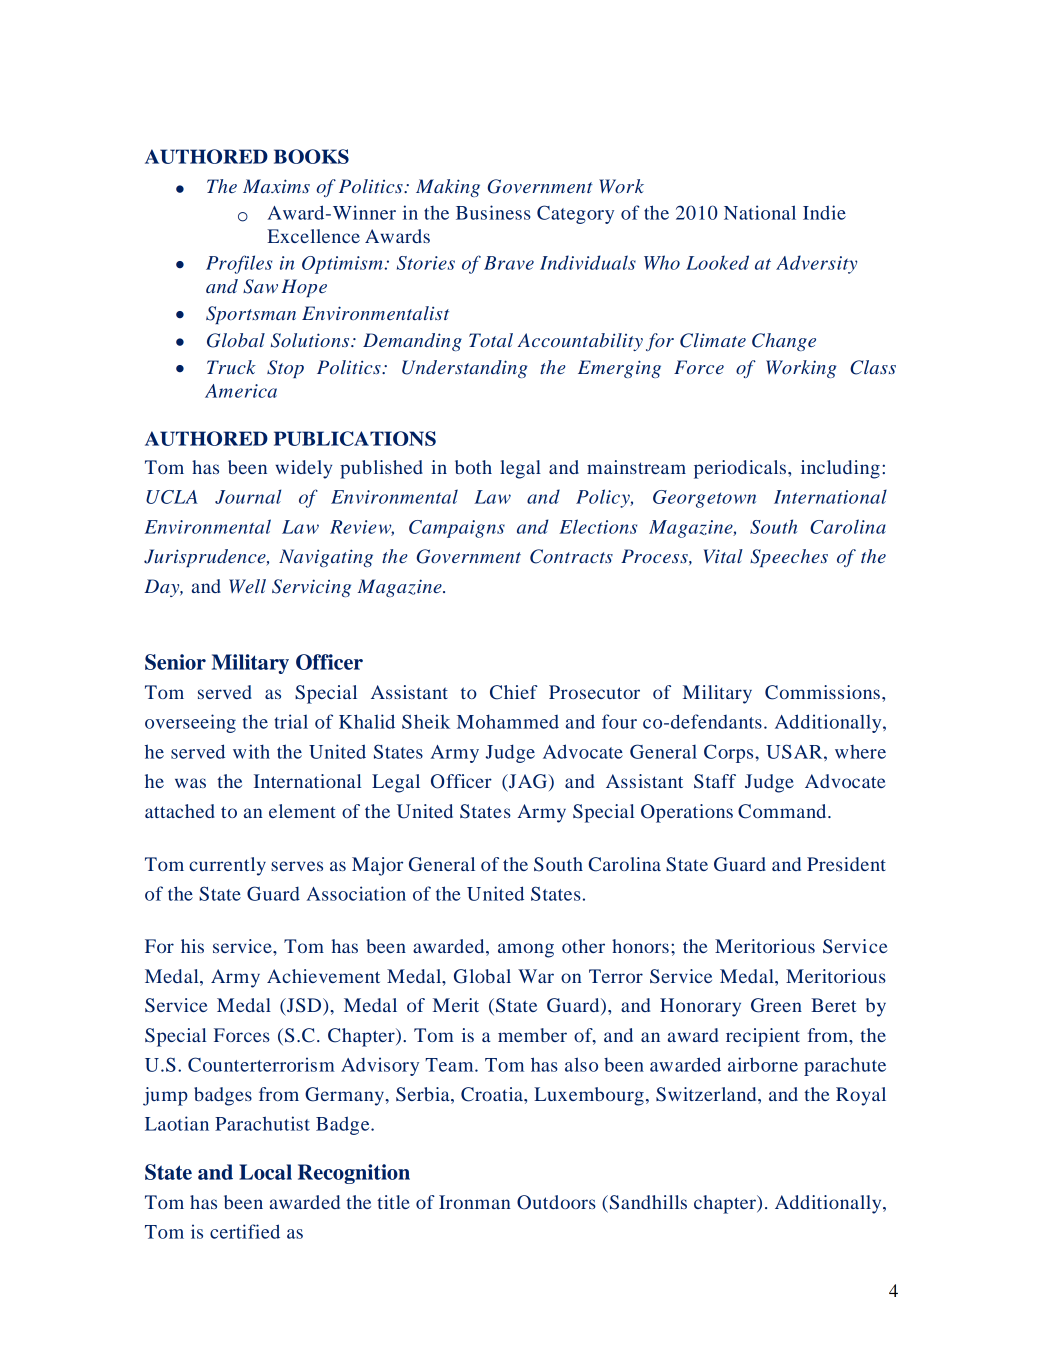 The height and width of the document is (1347, 1041). I want to click on Indie, so click(824, 212).
